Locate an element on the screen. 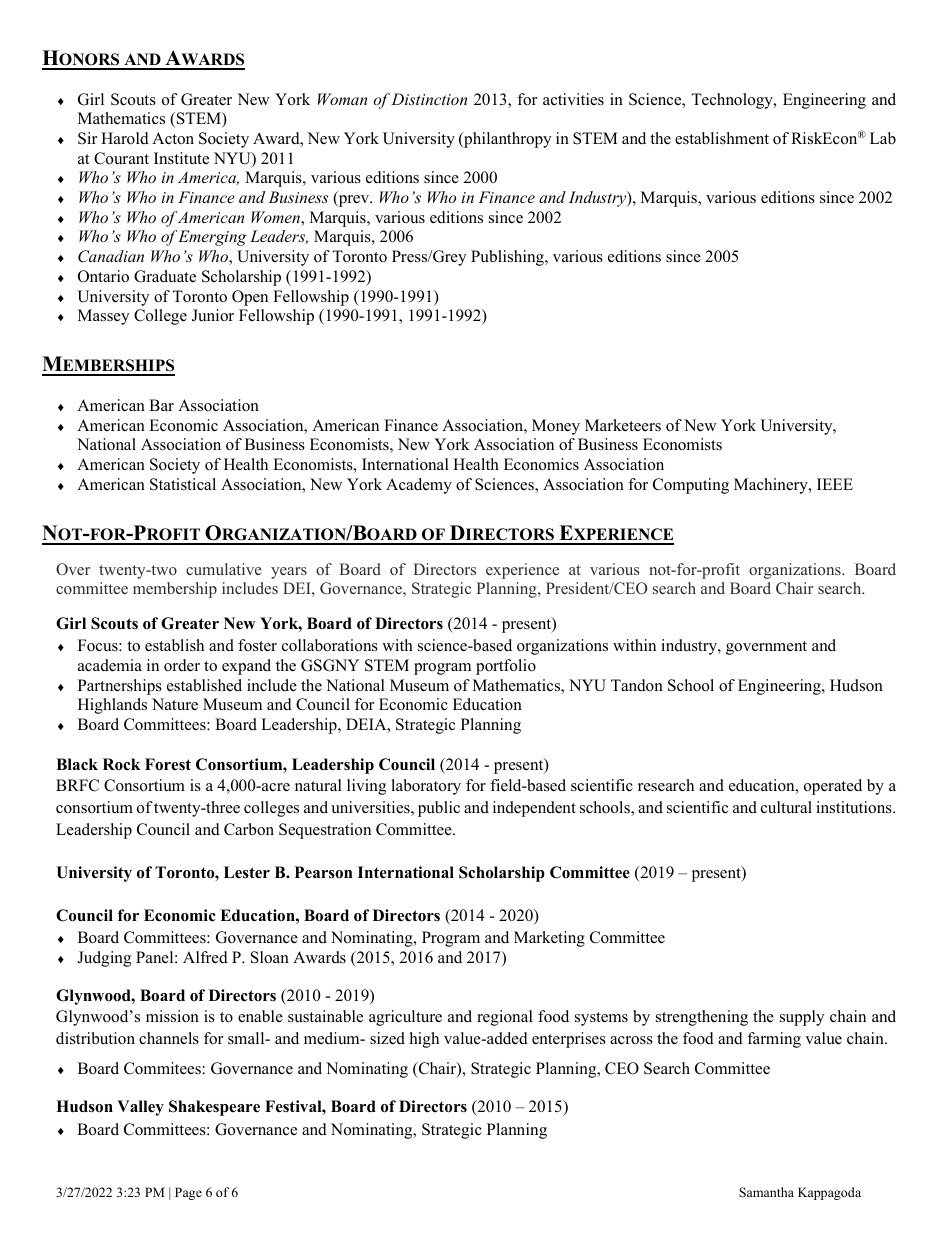 This screenshot has height=1233, width=952. cultural is located at coordinates (786, 807).
